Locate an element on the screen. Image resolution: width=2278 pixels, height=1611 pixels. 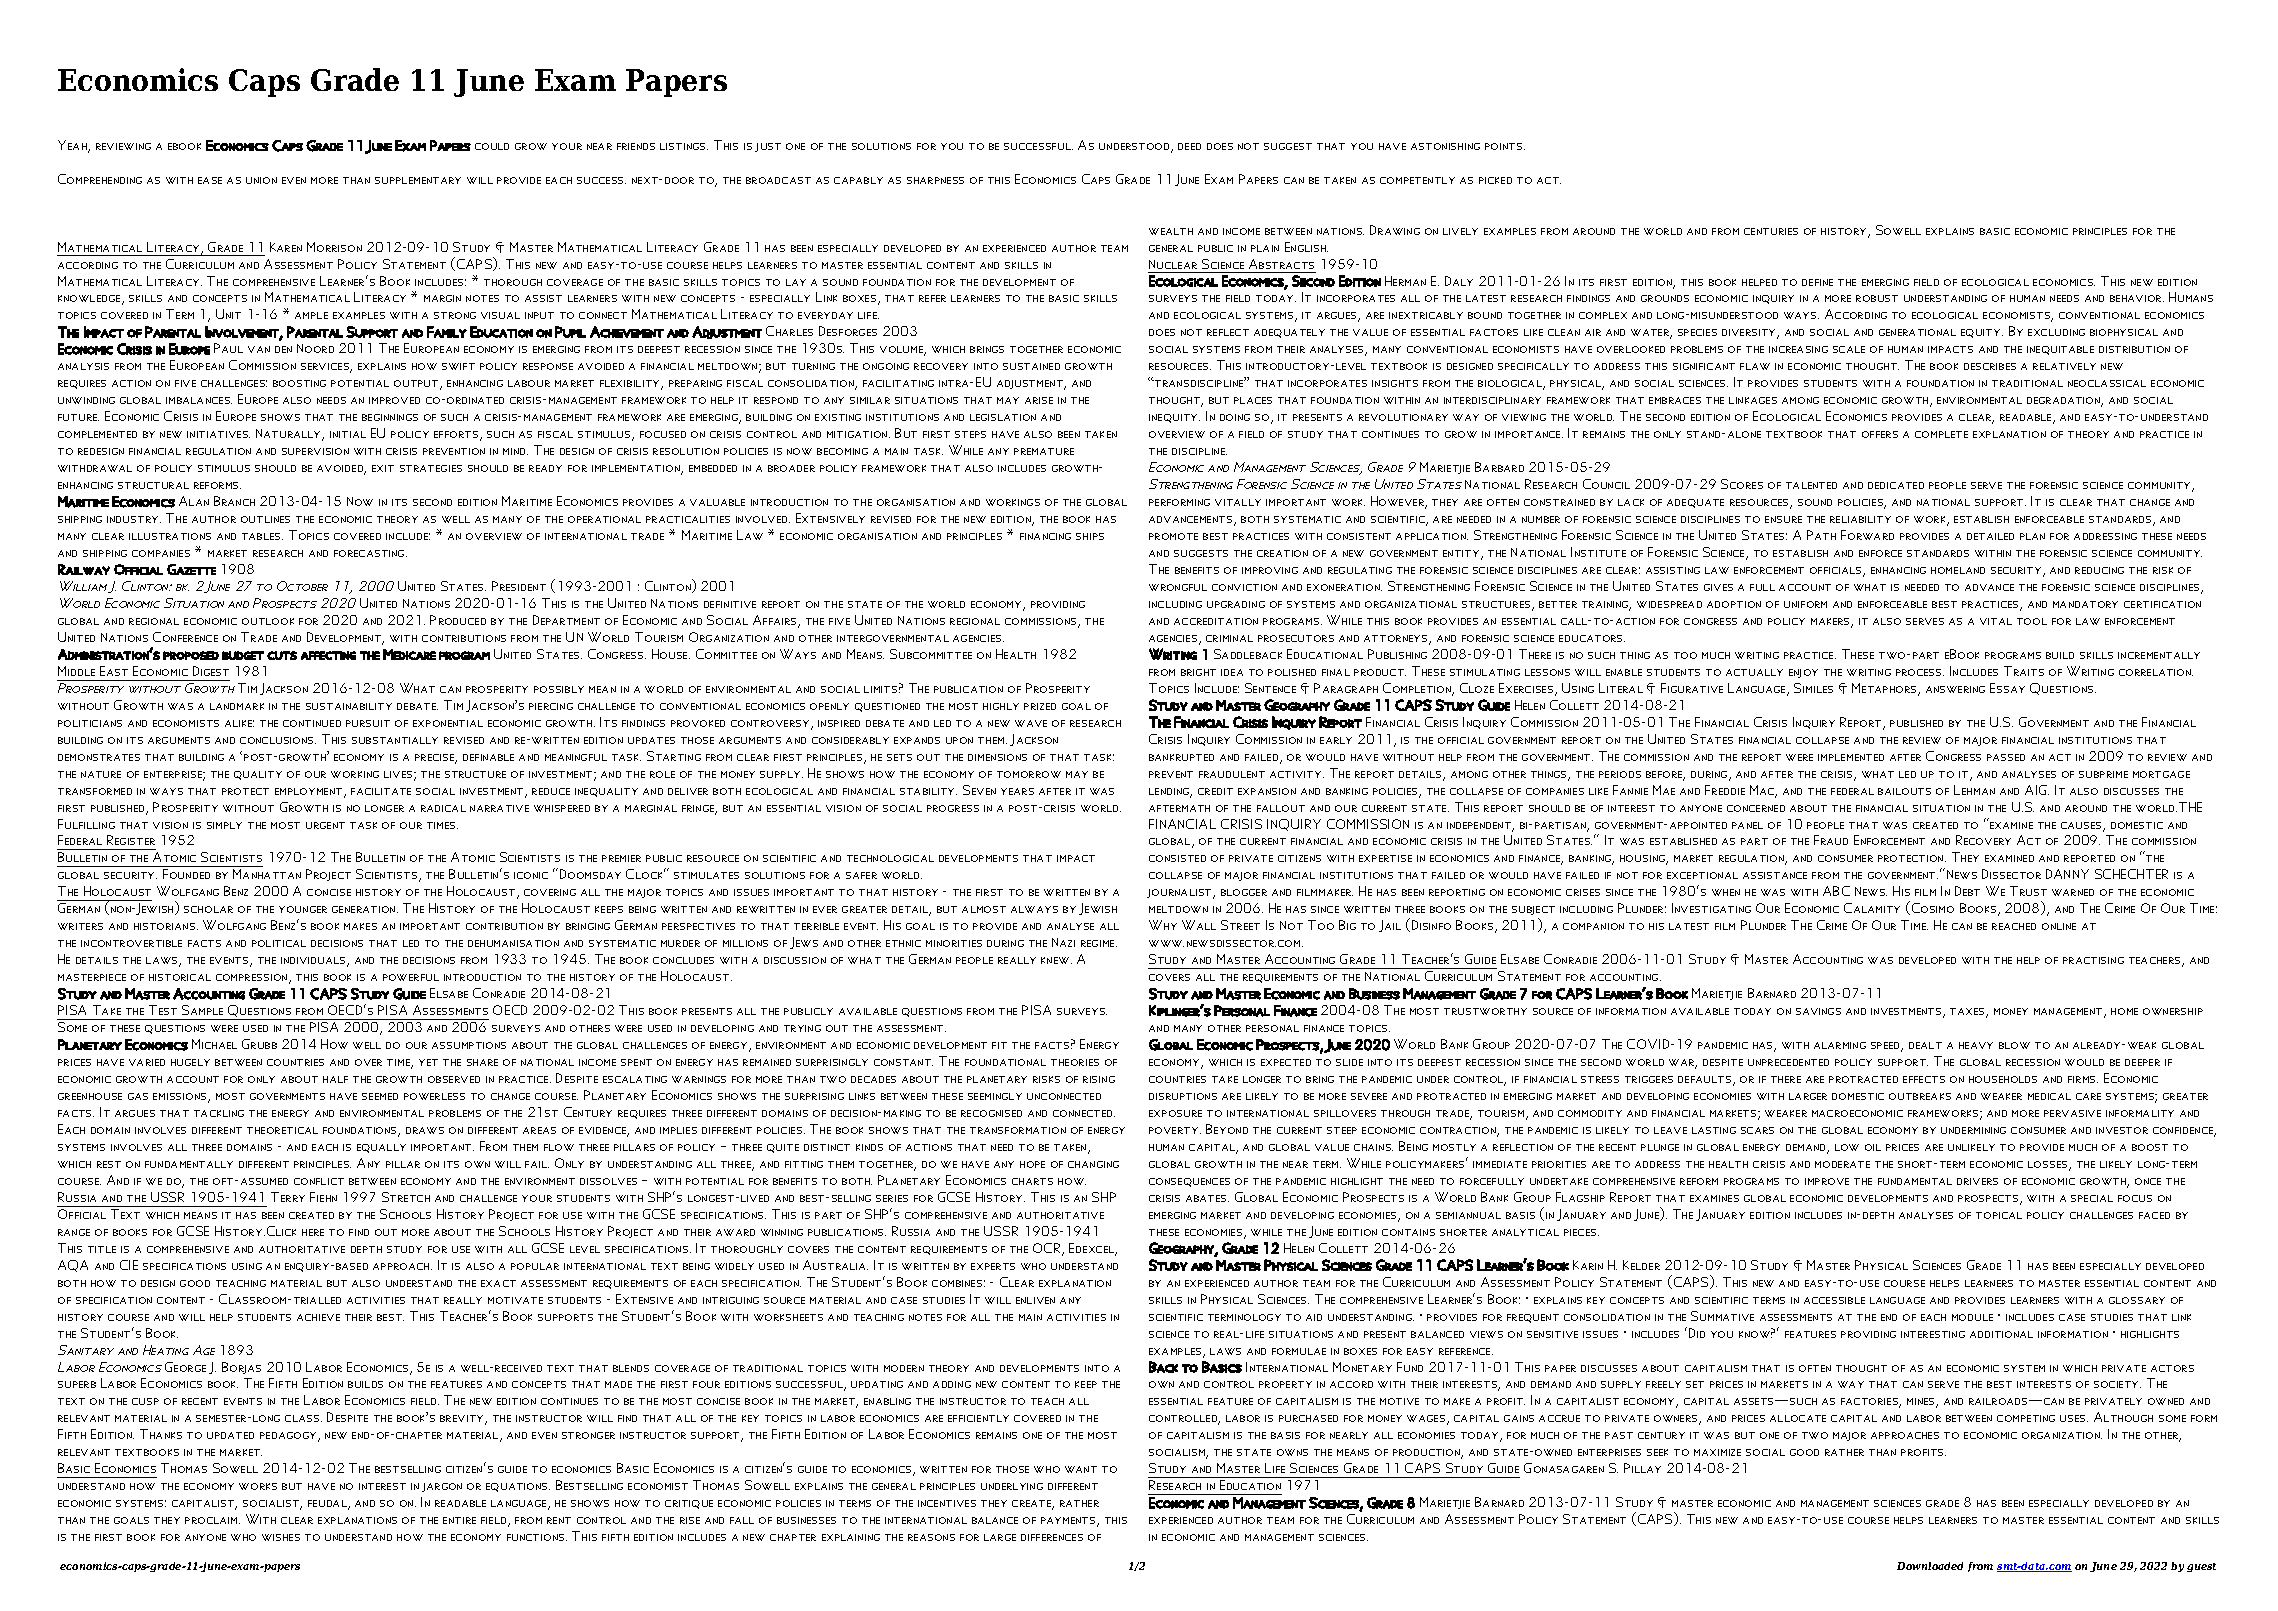
centuries is located at coordinates (1771, 231).
